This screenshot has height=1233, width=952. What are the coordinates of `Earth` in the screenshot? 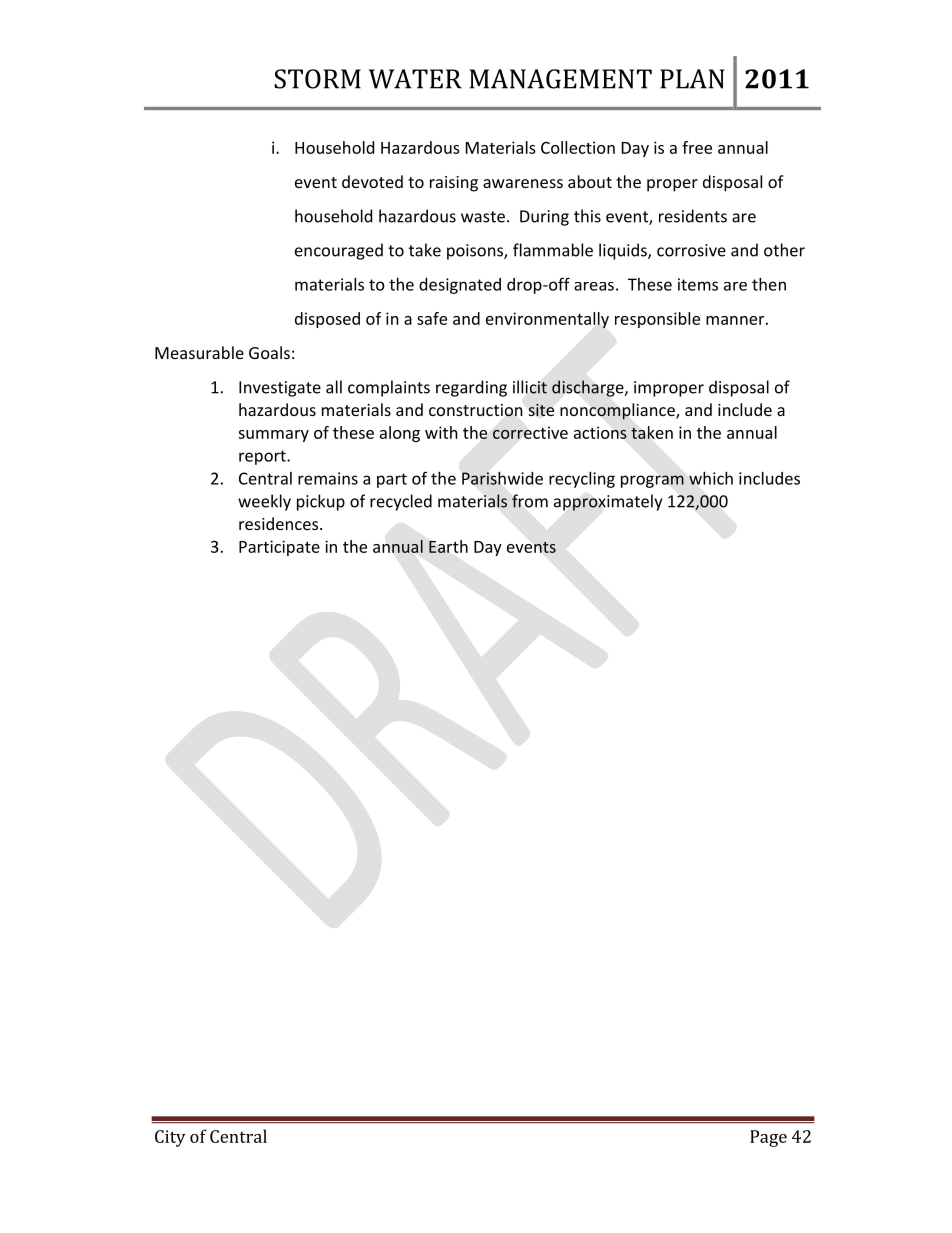 It's located at (448, 546).
